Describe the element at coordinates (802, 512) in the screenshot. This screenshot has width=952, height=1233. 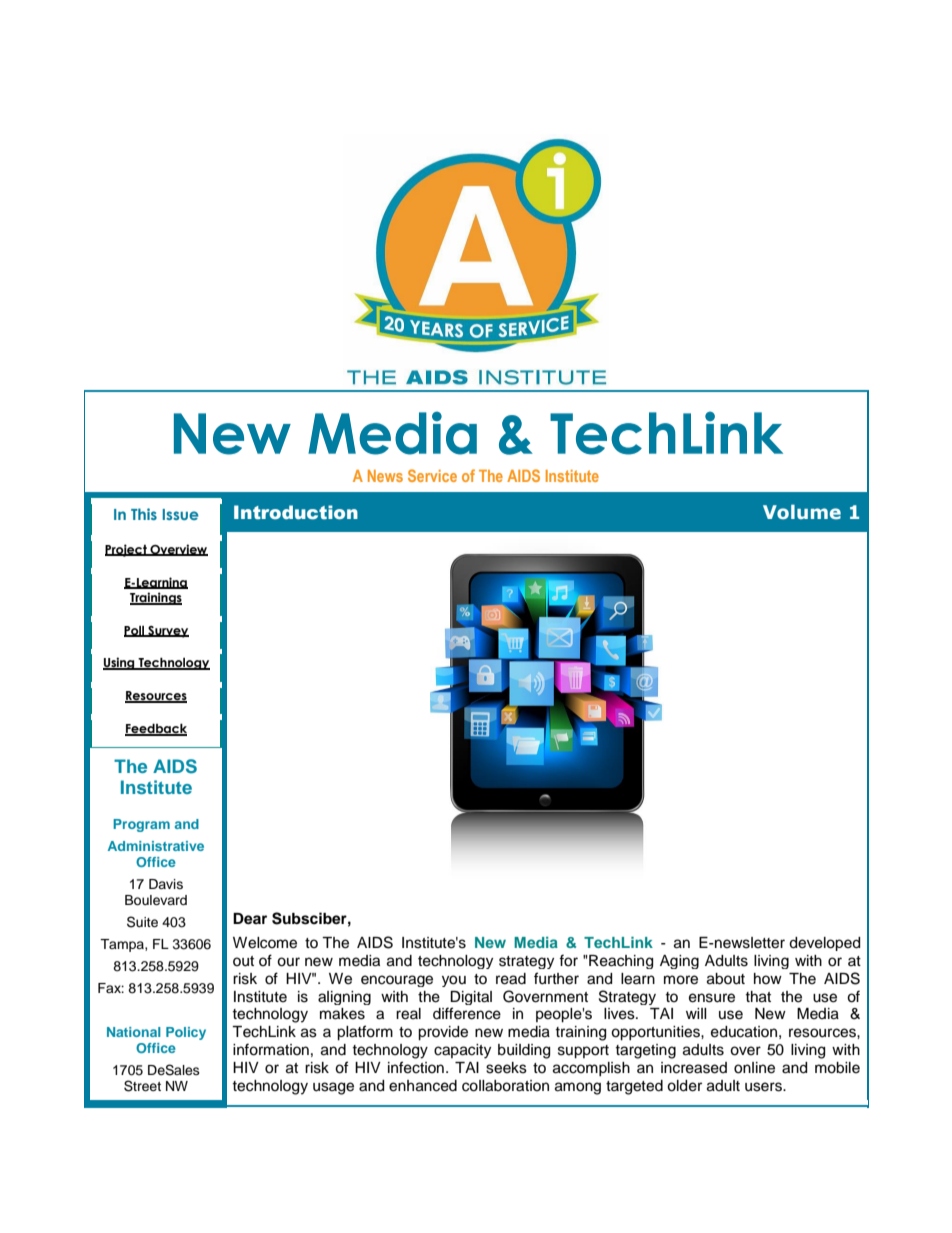
I see `Volume` at that location.
